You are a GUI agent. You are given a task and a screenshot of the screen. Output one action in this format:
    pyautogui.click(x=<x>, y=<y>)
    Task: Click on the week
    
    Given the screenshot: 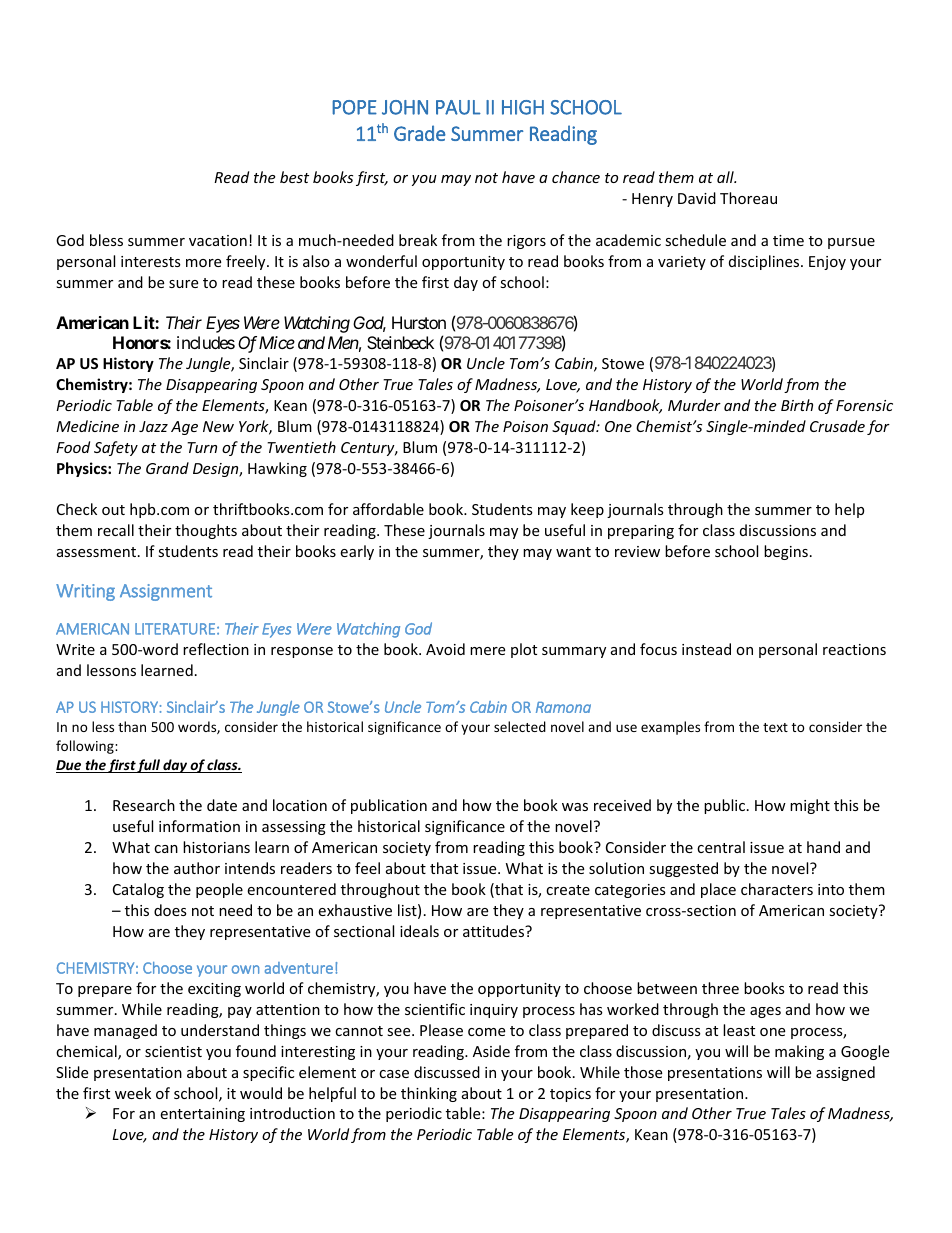 What is the action you would take?
    pyautogui.click(x=133, y=1093)
